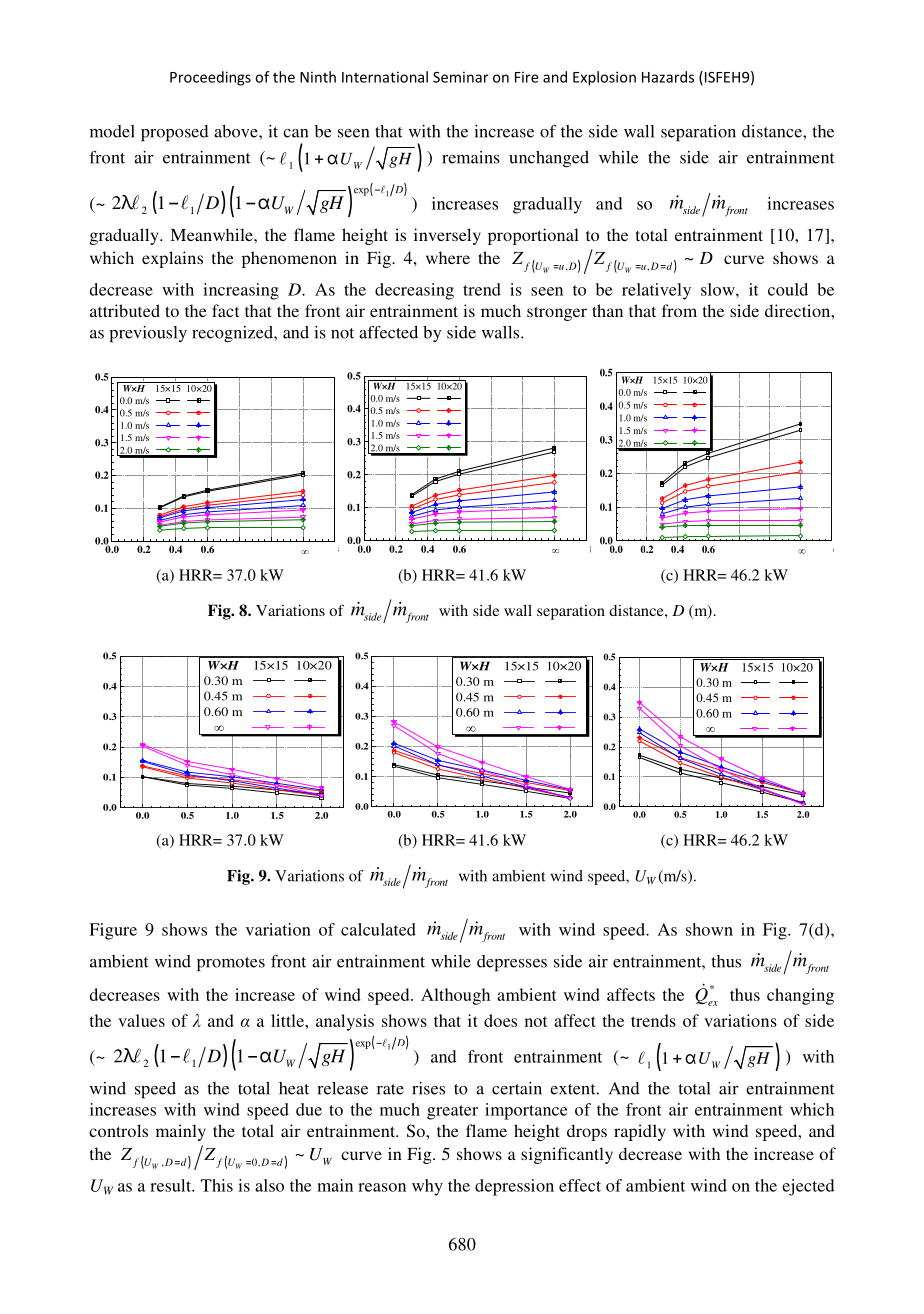  Describe the element at coordinates (461, 77) in the screenshot. I see `Seminar` at that location.
